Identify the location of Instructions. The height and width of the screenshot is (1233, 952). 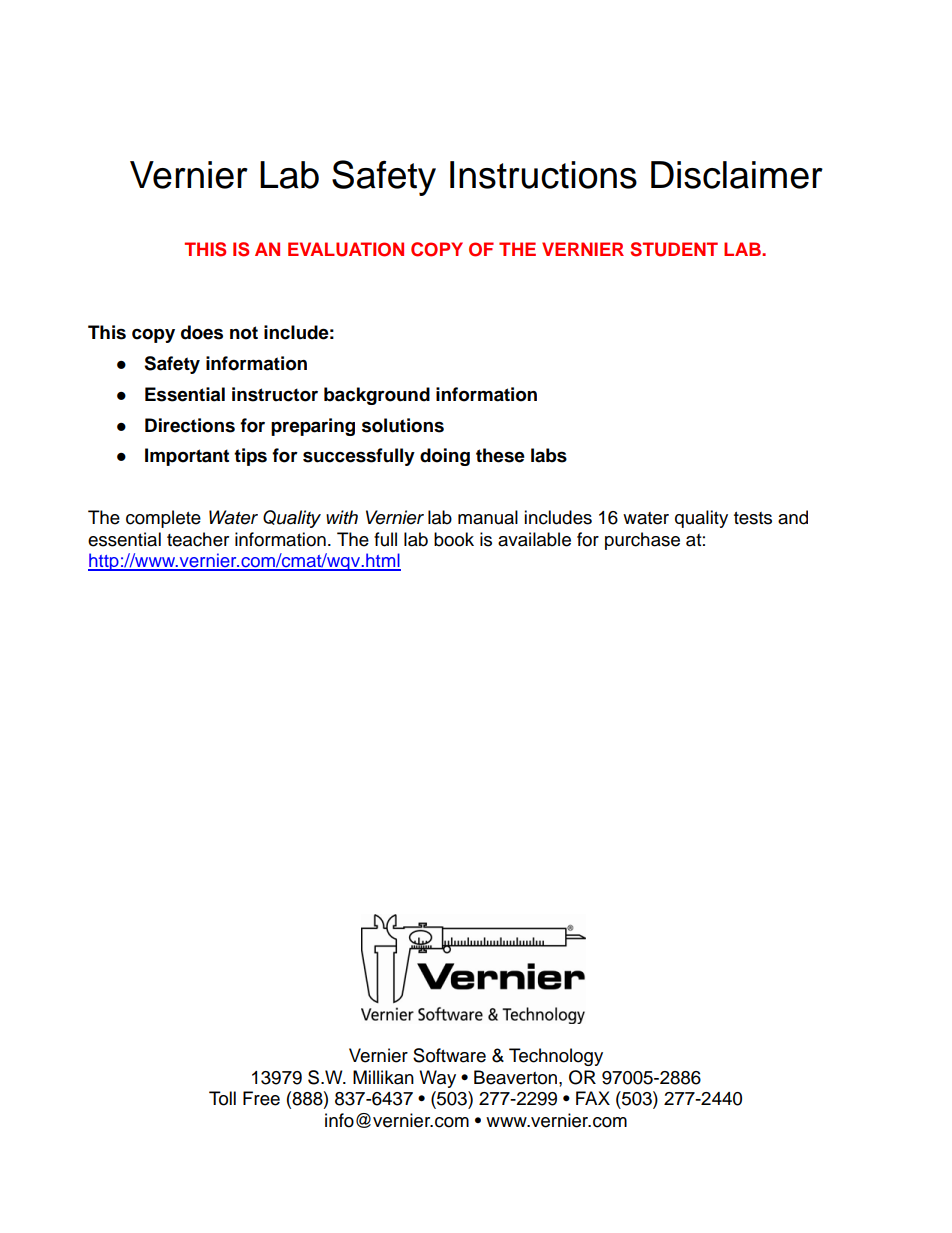
(543, 175).
